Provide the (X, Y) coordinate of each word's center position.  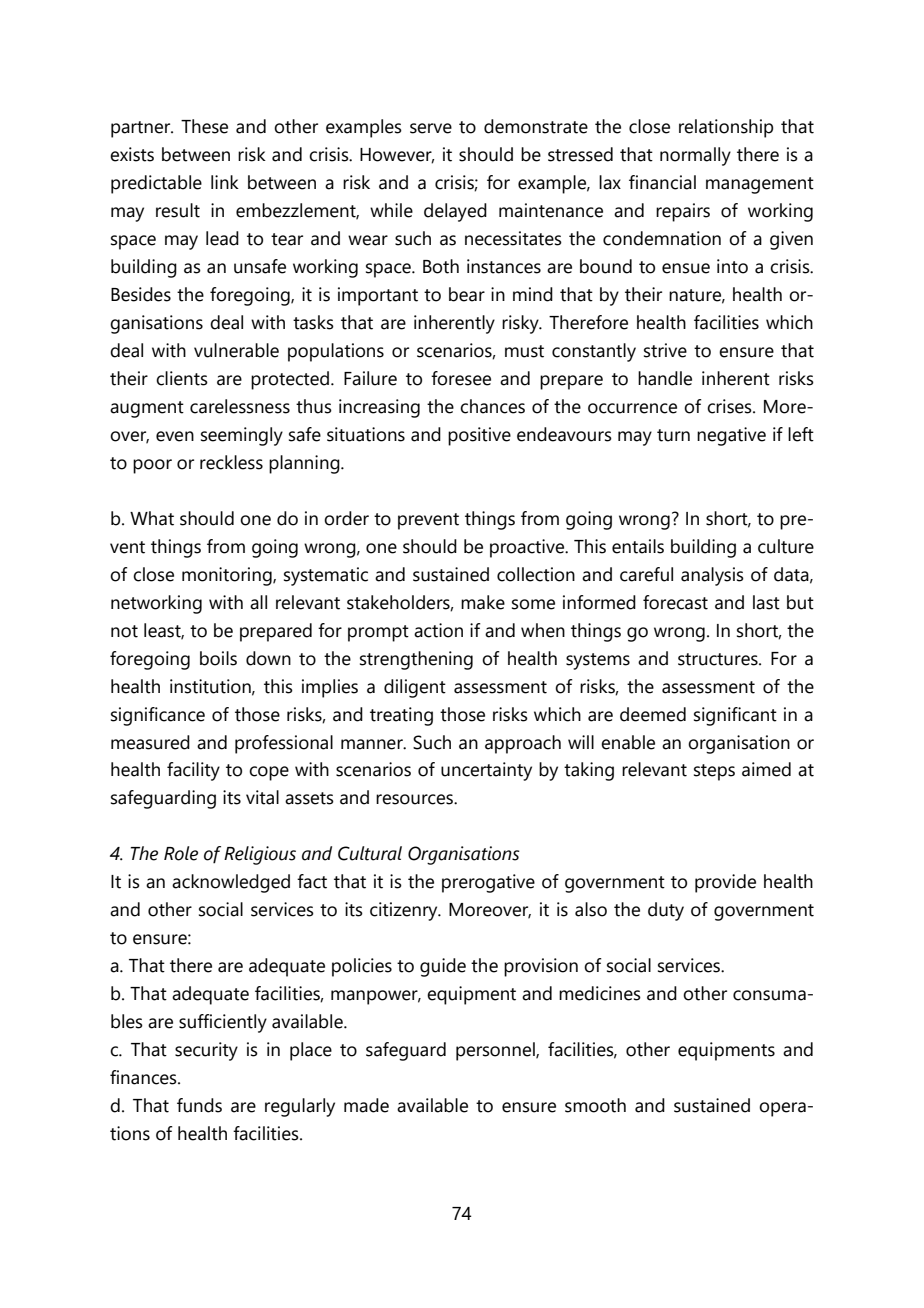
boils (218, 658)
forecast (675, 602)
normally (695, 156)
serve (431, 128)
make (483, 602)
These (204, 126)
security (206, 1051)
